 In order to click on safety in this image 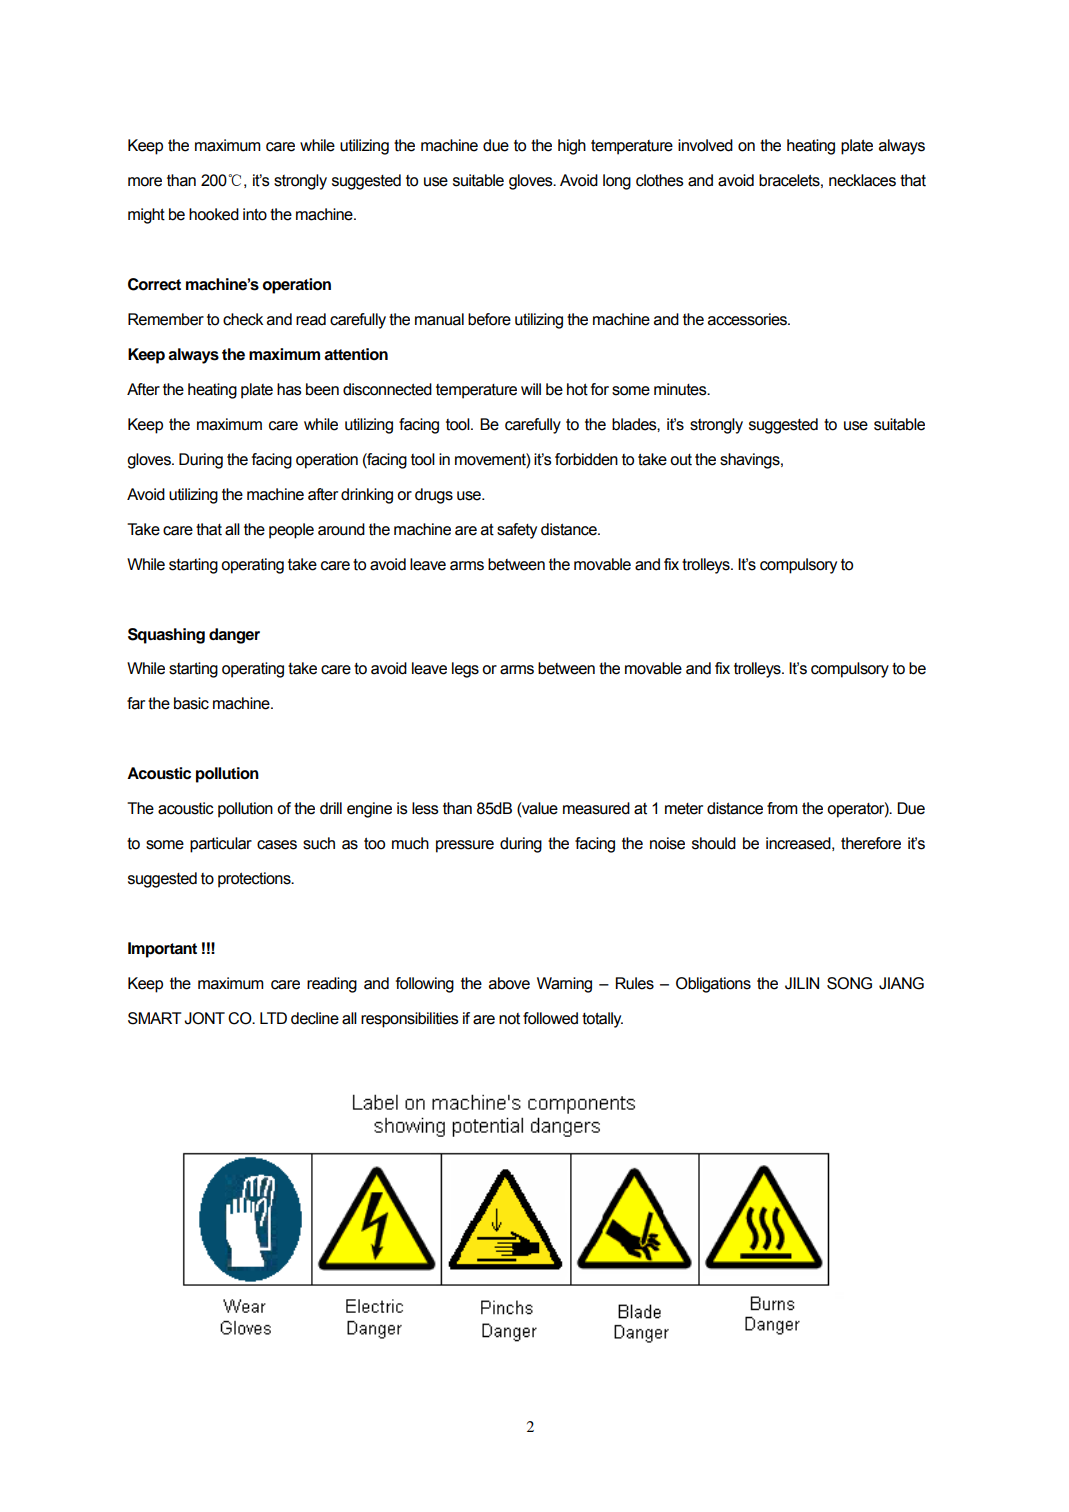, I will do `click(517, 531)`.
